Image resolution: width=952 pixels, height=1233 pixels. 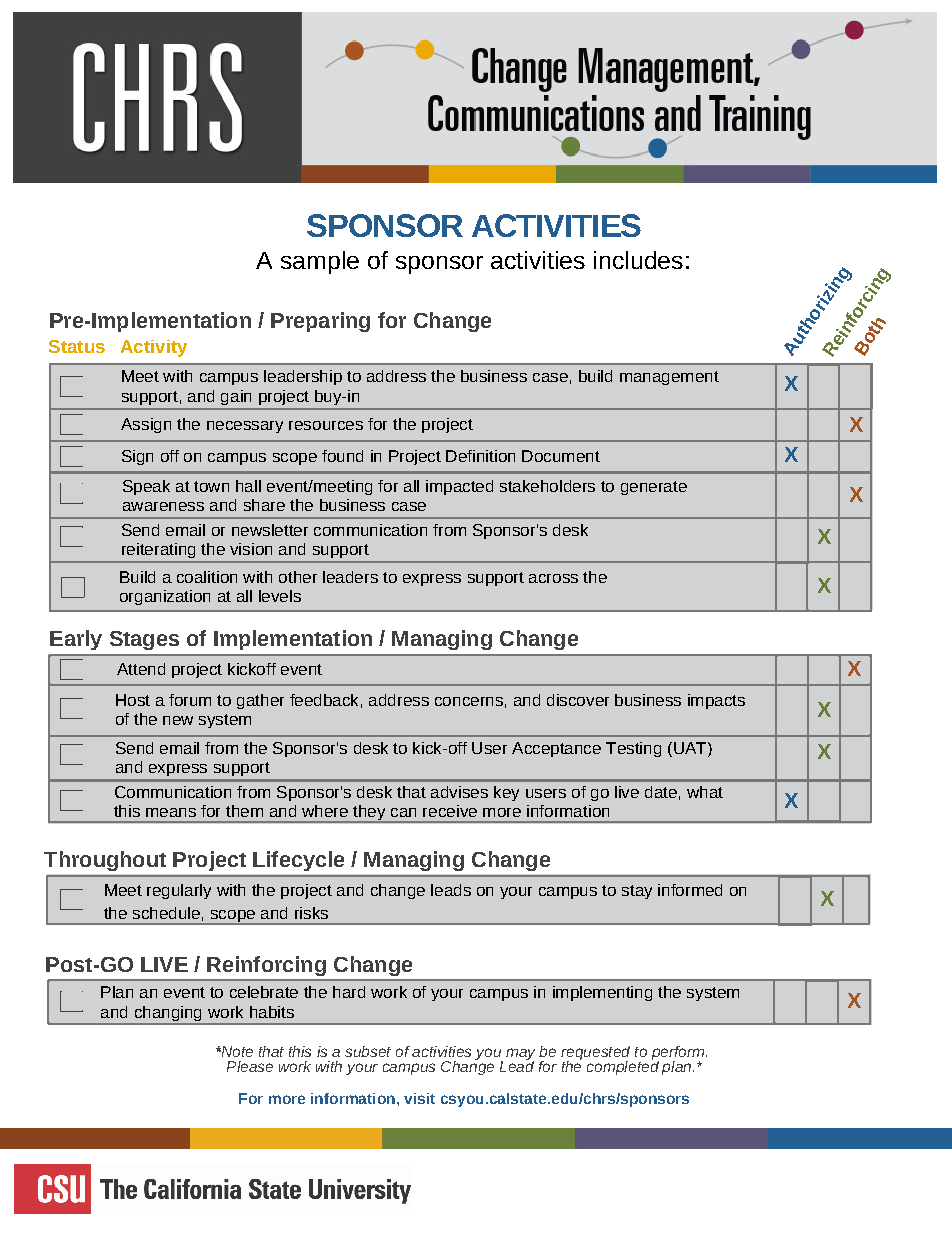 I want to click on subset, so click(x=368, y=1051).
